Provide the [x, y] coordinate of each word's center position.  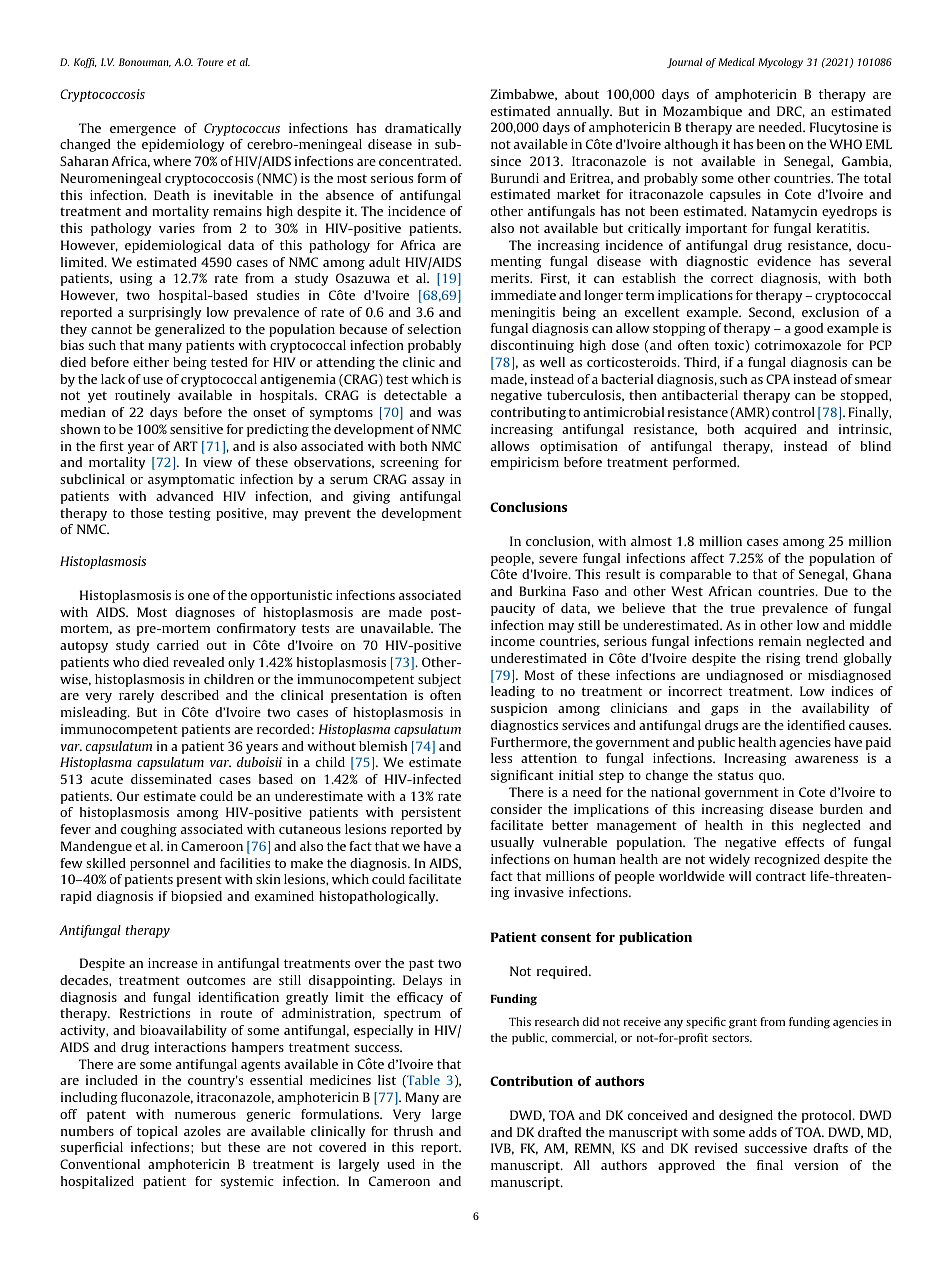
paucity [513, 609]
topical [157, 1132]
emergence [143, 131]
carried [178, 645]
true [742, 608]
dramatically [423, 129]
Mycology [780, 63]
